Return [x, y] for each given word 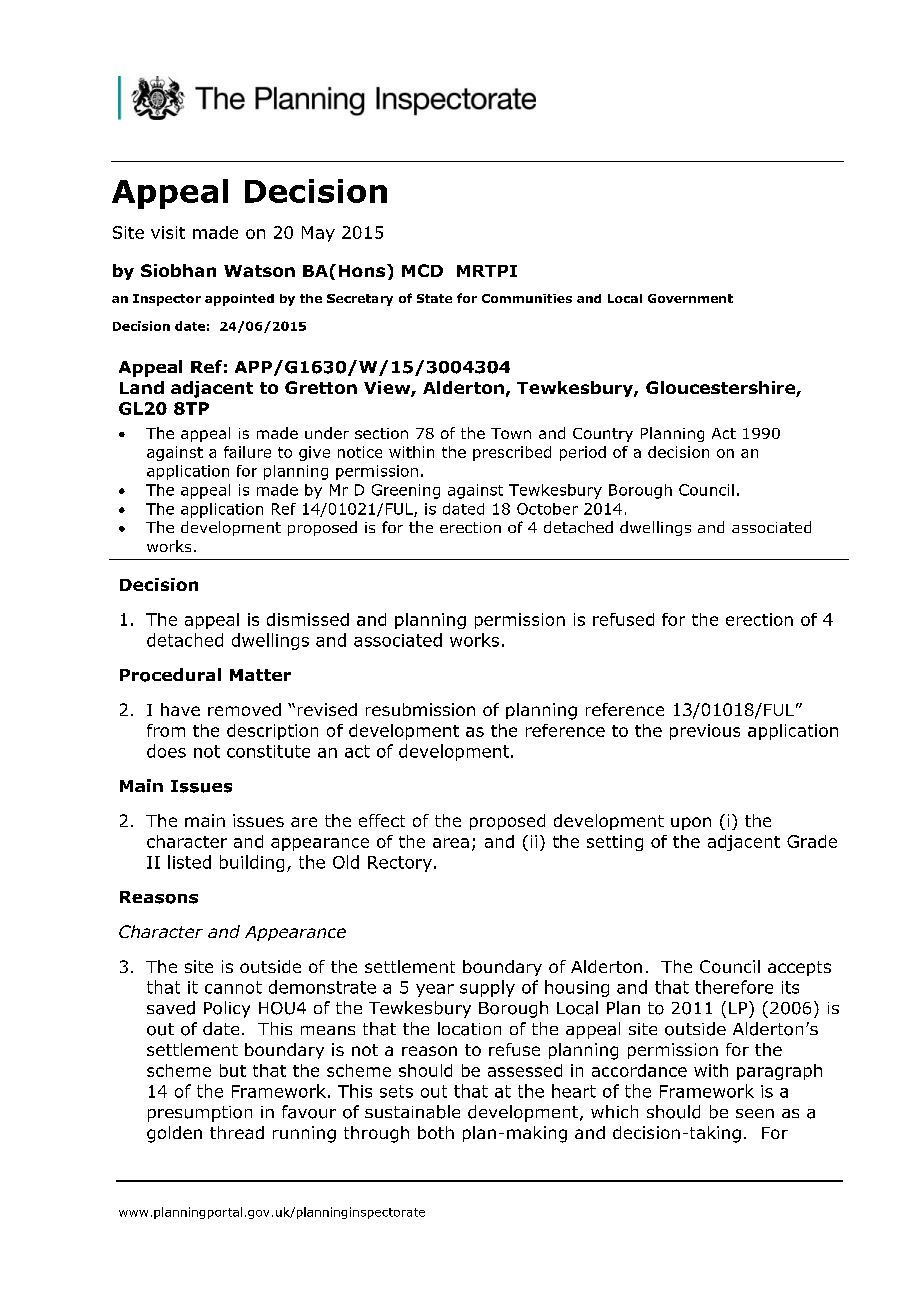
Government [690, 298]
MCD [422, 270]
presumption [200, 1114]
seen [755, 1113]
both [436, 1132]
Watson [259, 271]
